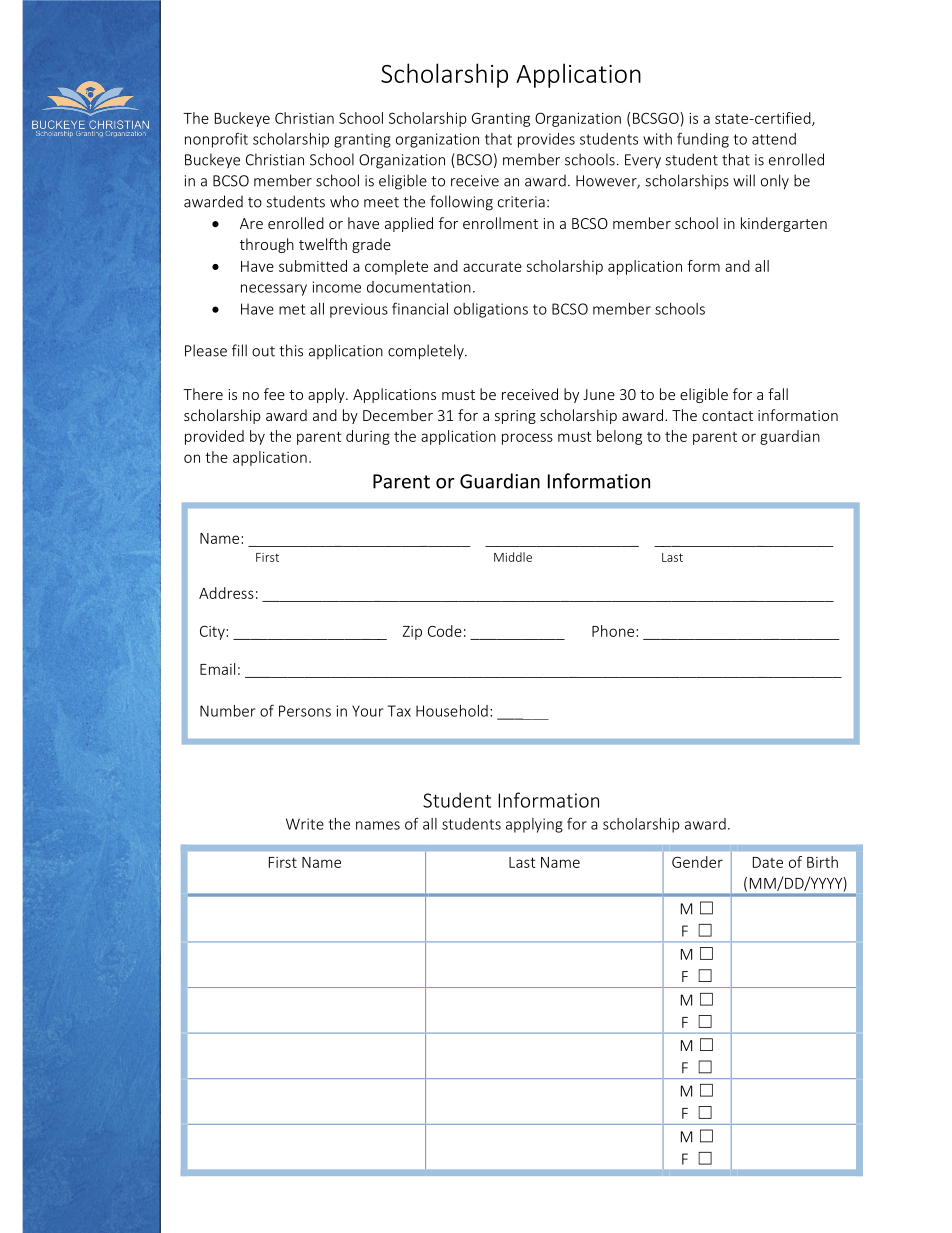 The width and height of the screenshot is (952, 1233). I want to click on this, so click(291, 350).
